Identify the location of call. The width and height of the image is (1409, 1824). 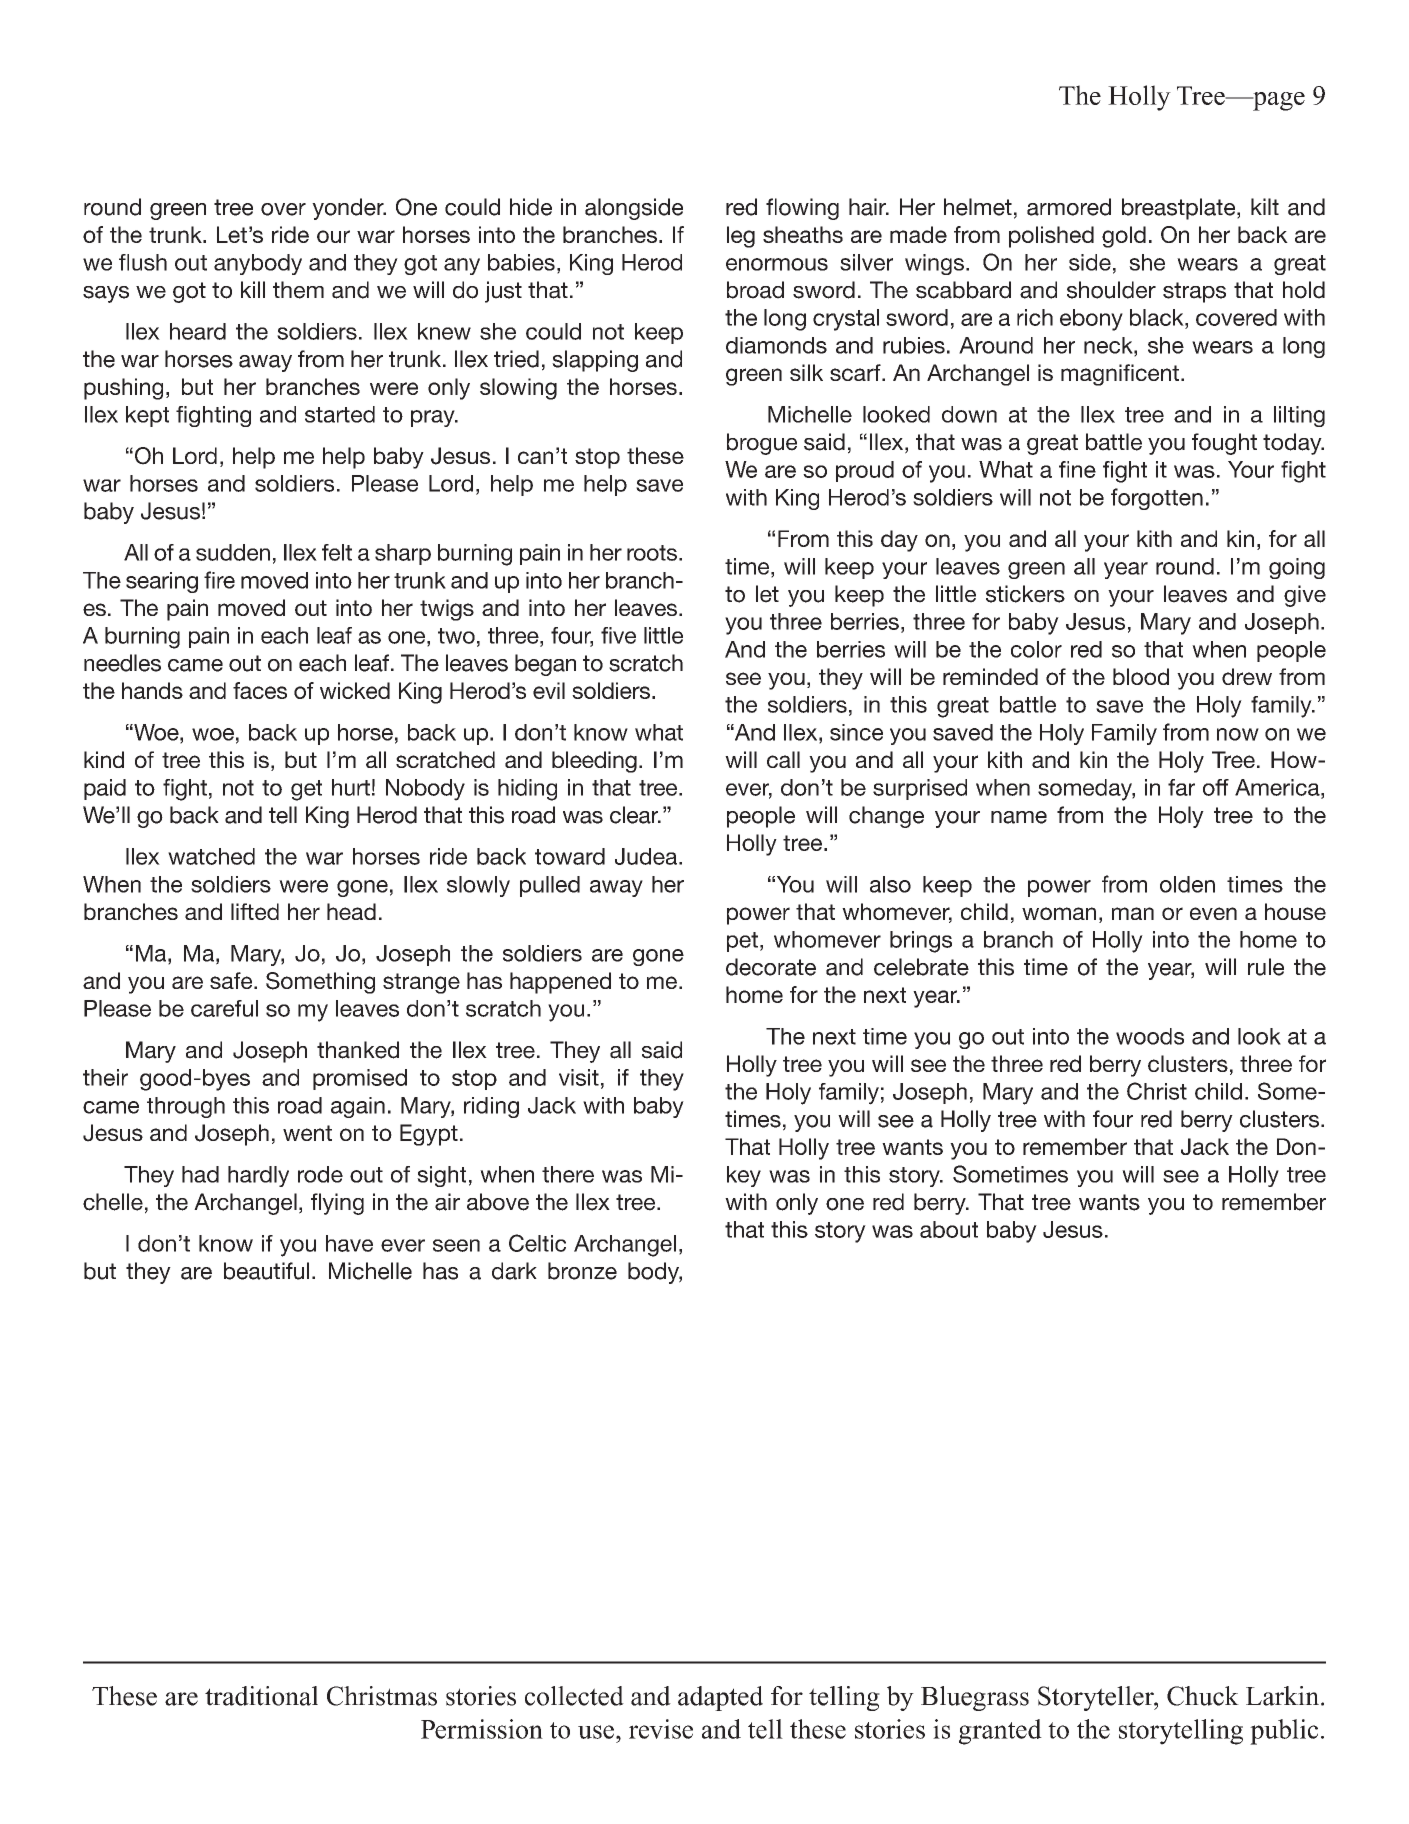
(783, 759).
